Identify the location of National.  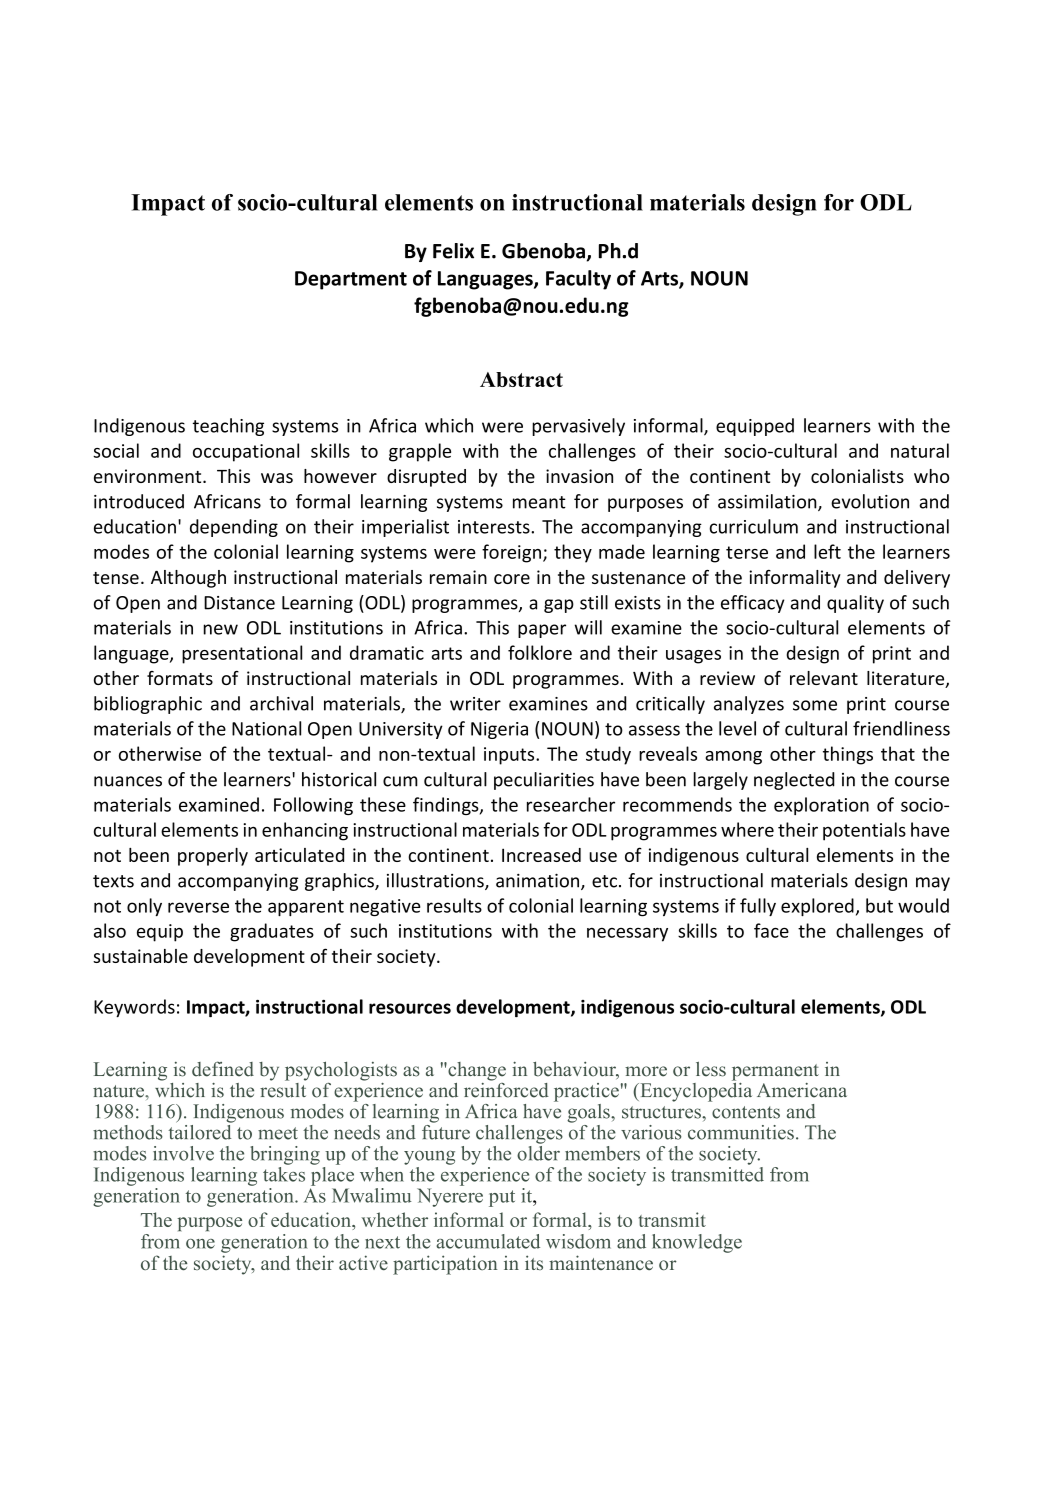
(266, 728).
